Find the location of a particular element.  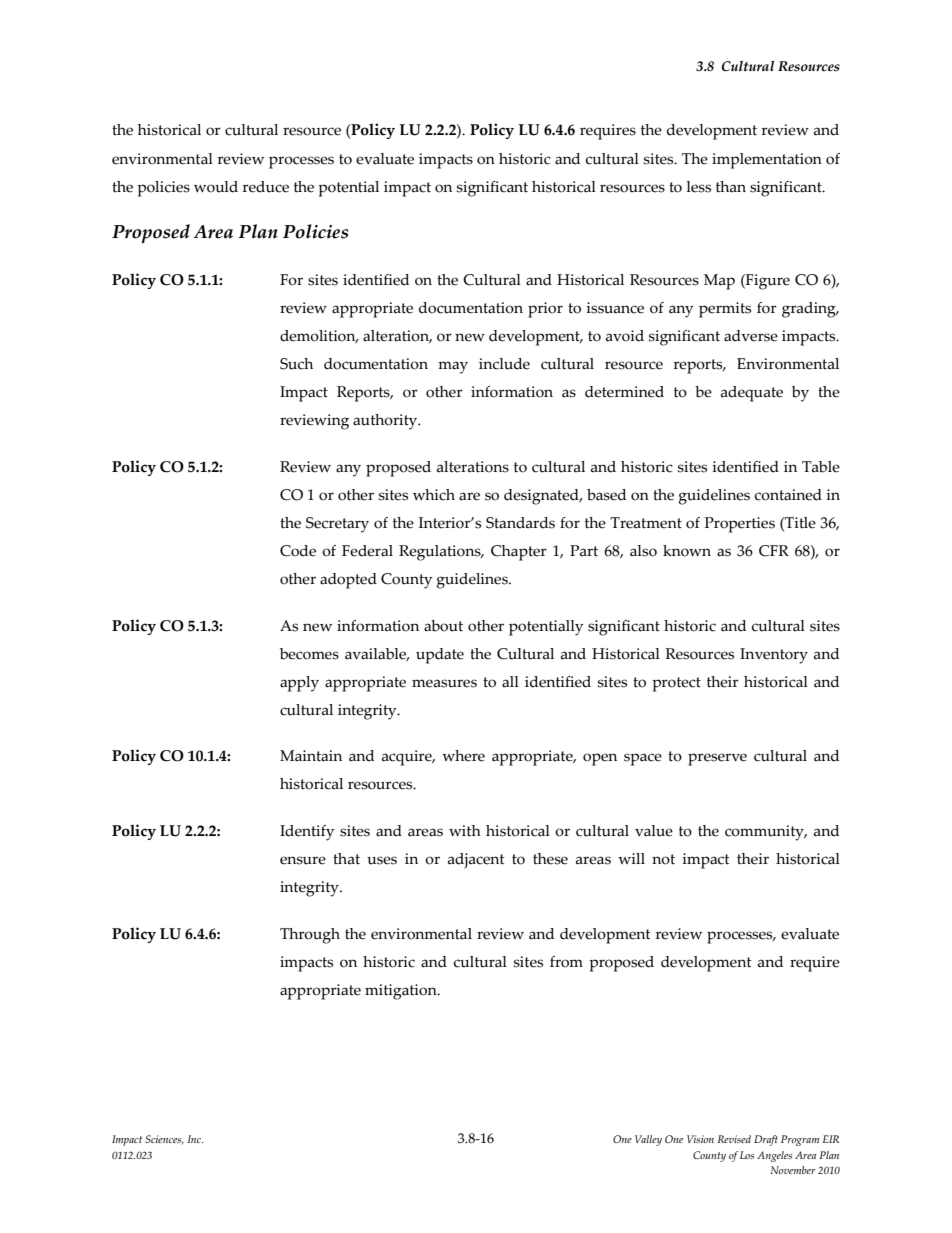

preserve is located at coordinates (717, 759).
